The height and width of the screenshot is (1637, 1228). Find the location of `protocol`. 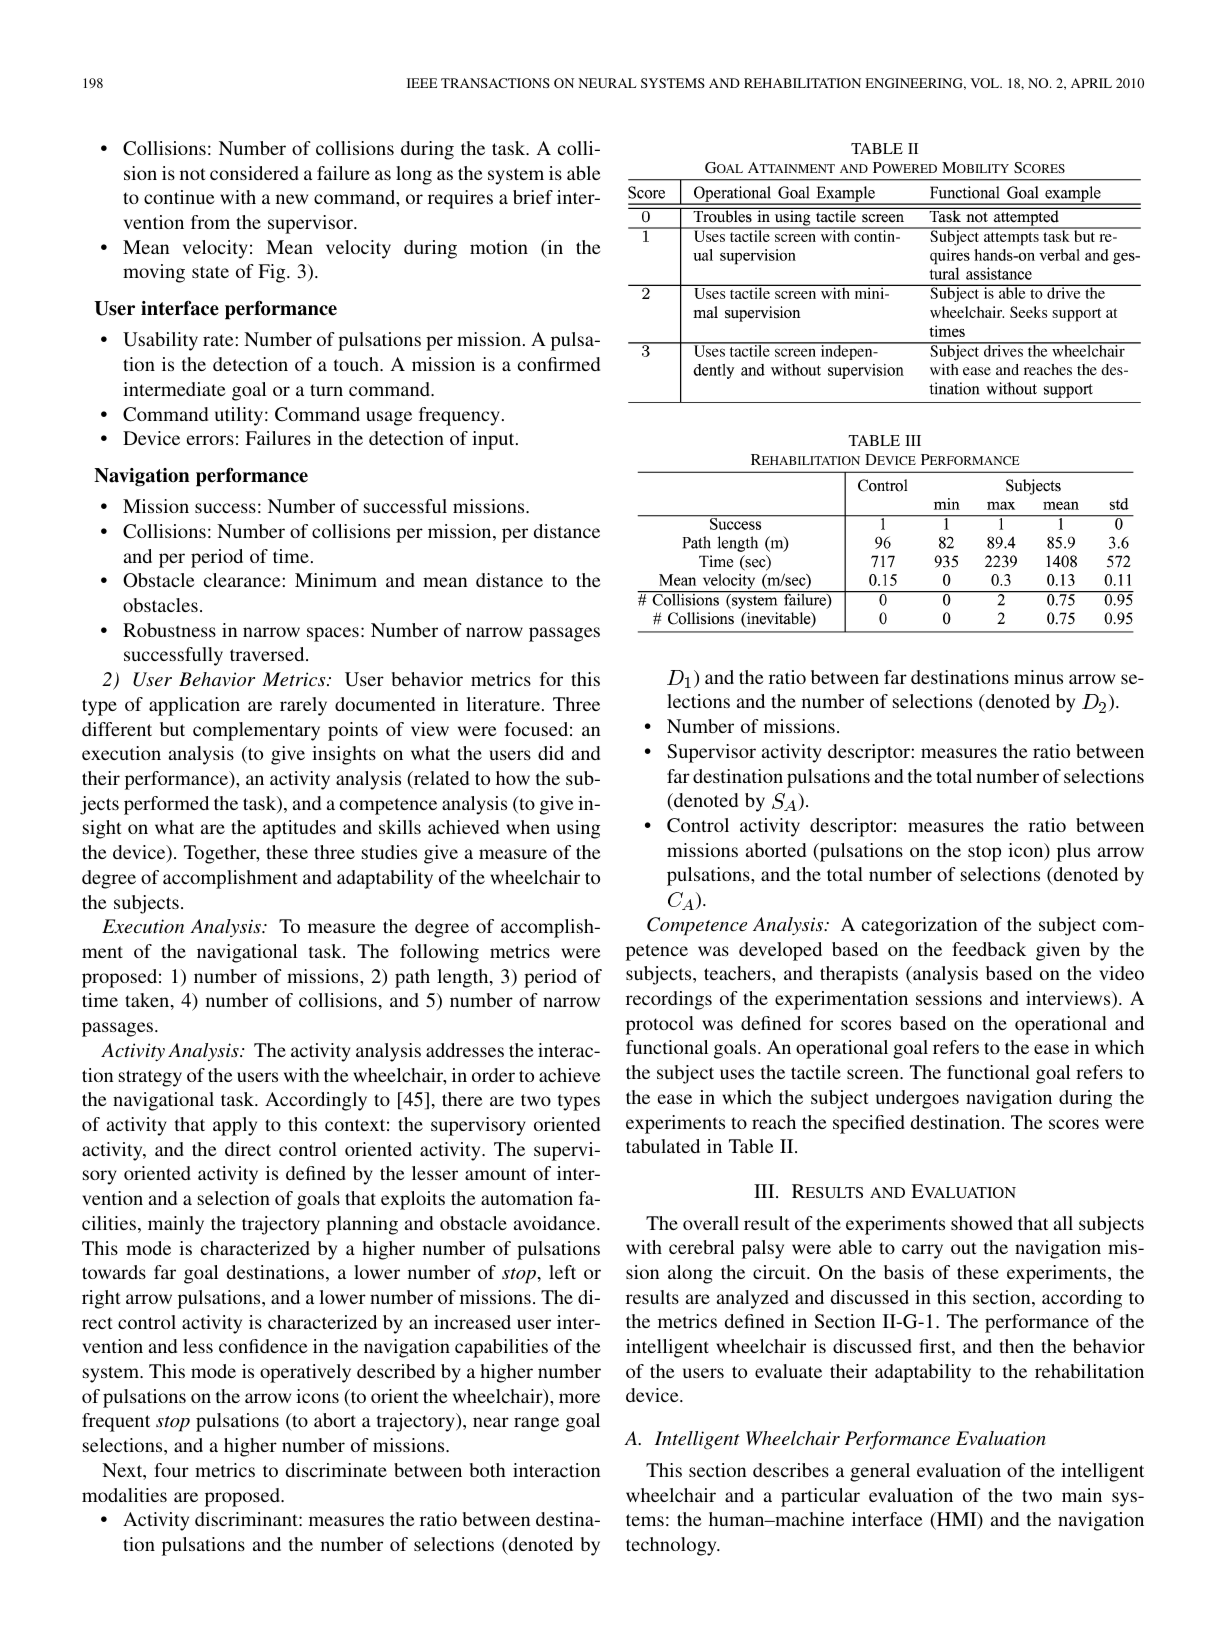

protocol is located at coordinates (660, 1025).
